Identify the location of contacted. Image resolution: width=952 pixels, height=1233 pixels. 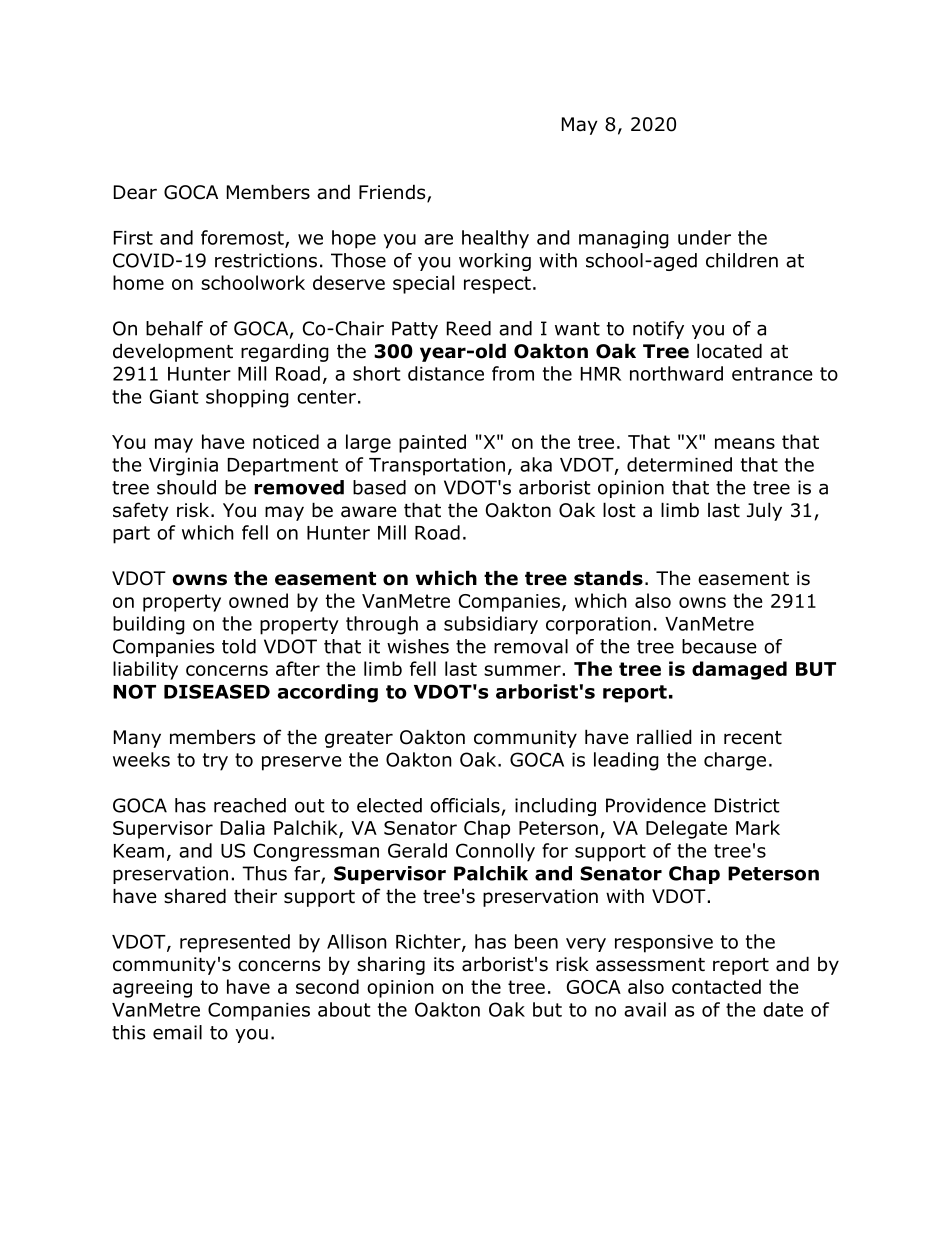
(716, 986).
